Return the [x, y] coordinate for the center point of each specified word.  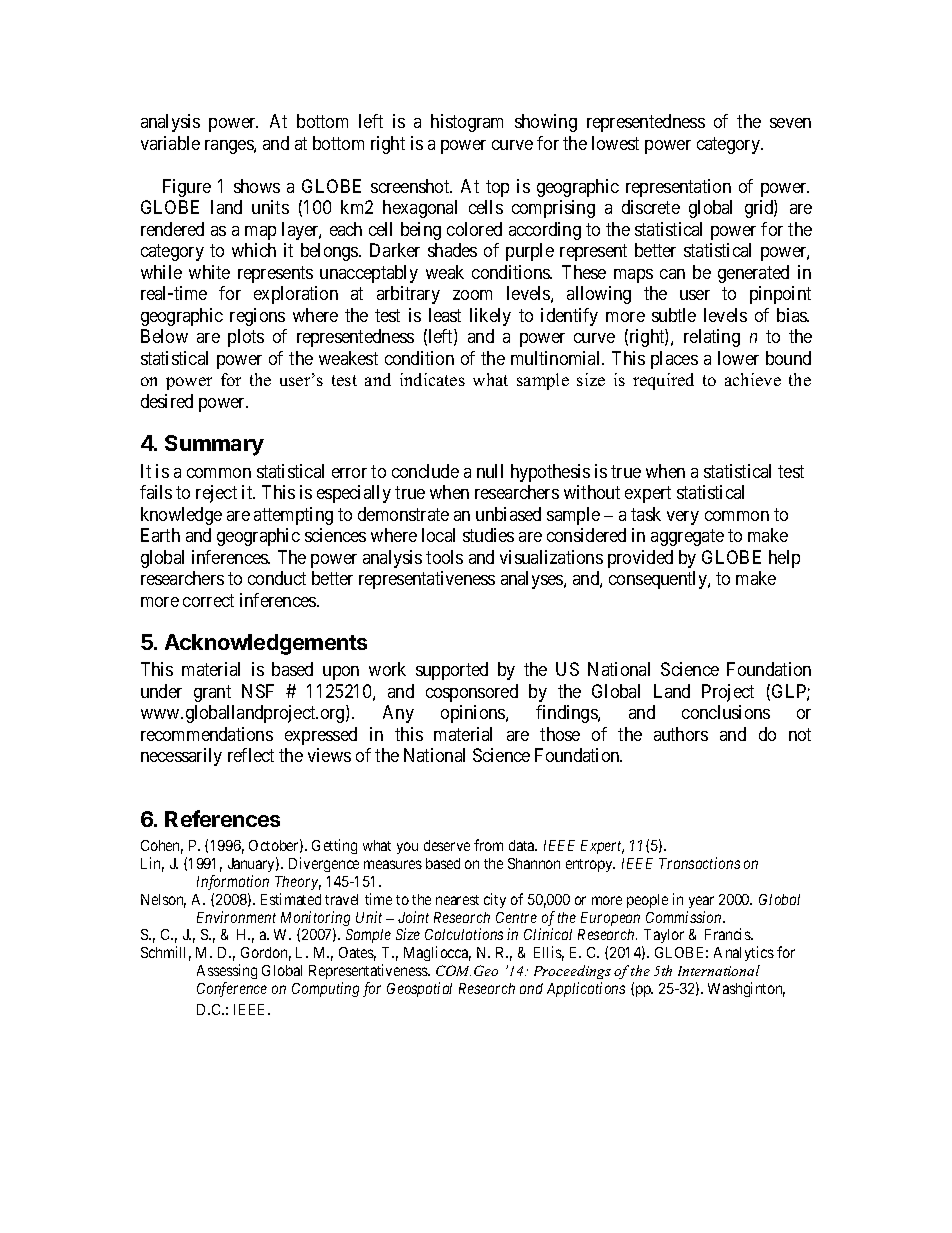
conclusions [726, 712]
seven [790, 123]
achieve [753, 379]
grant [212, 693]
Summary [214, 445]
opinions [474, 714]
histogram [467, 123]
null [490, 471]
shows [257, 186]
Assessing [227, 973]
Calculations [464, 934]
